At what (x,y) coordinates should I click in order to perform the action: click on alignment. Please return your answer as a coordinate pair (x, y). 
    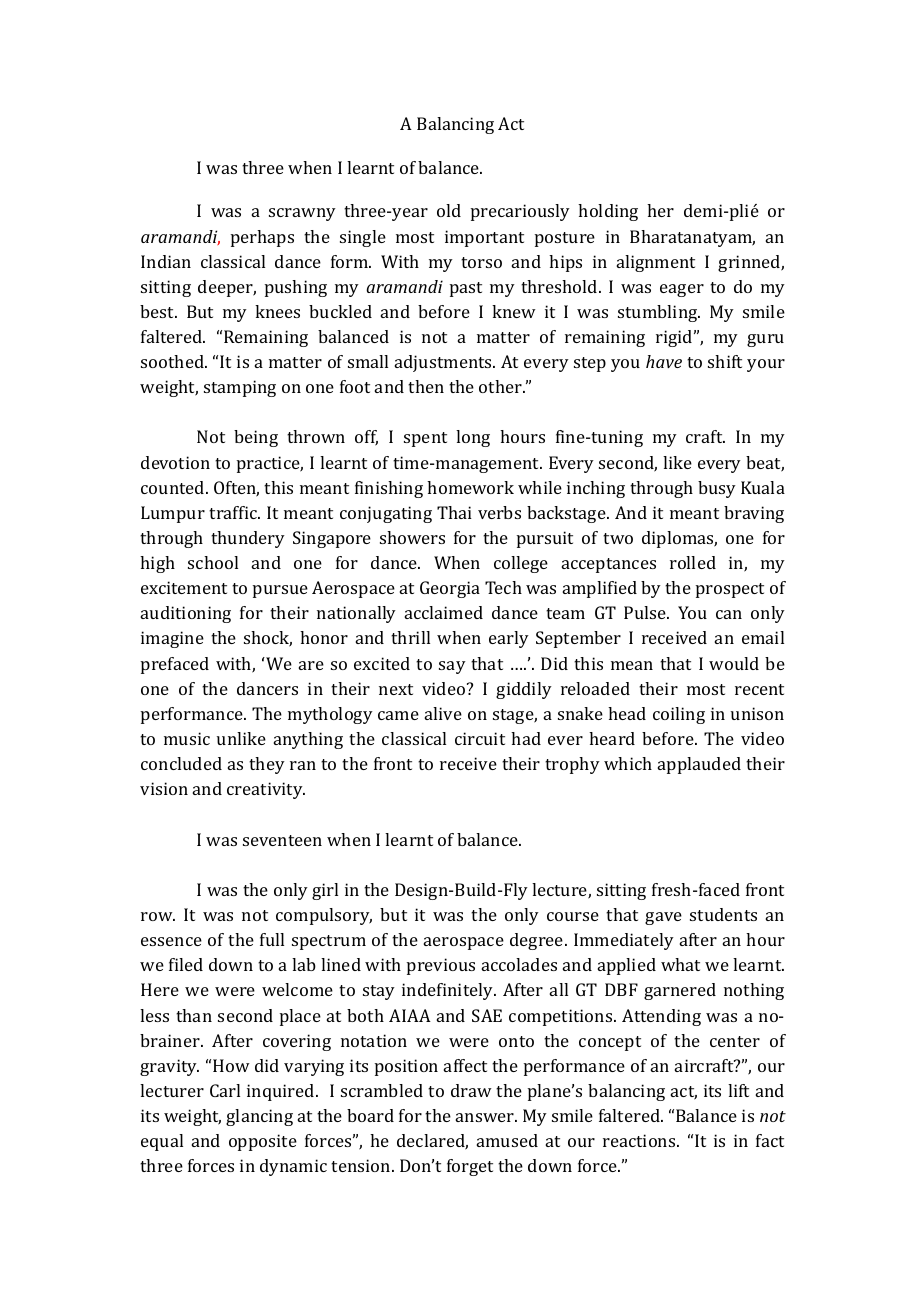
    Looking at the image, I should click on (656, 263).
